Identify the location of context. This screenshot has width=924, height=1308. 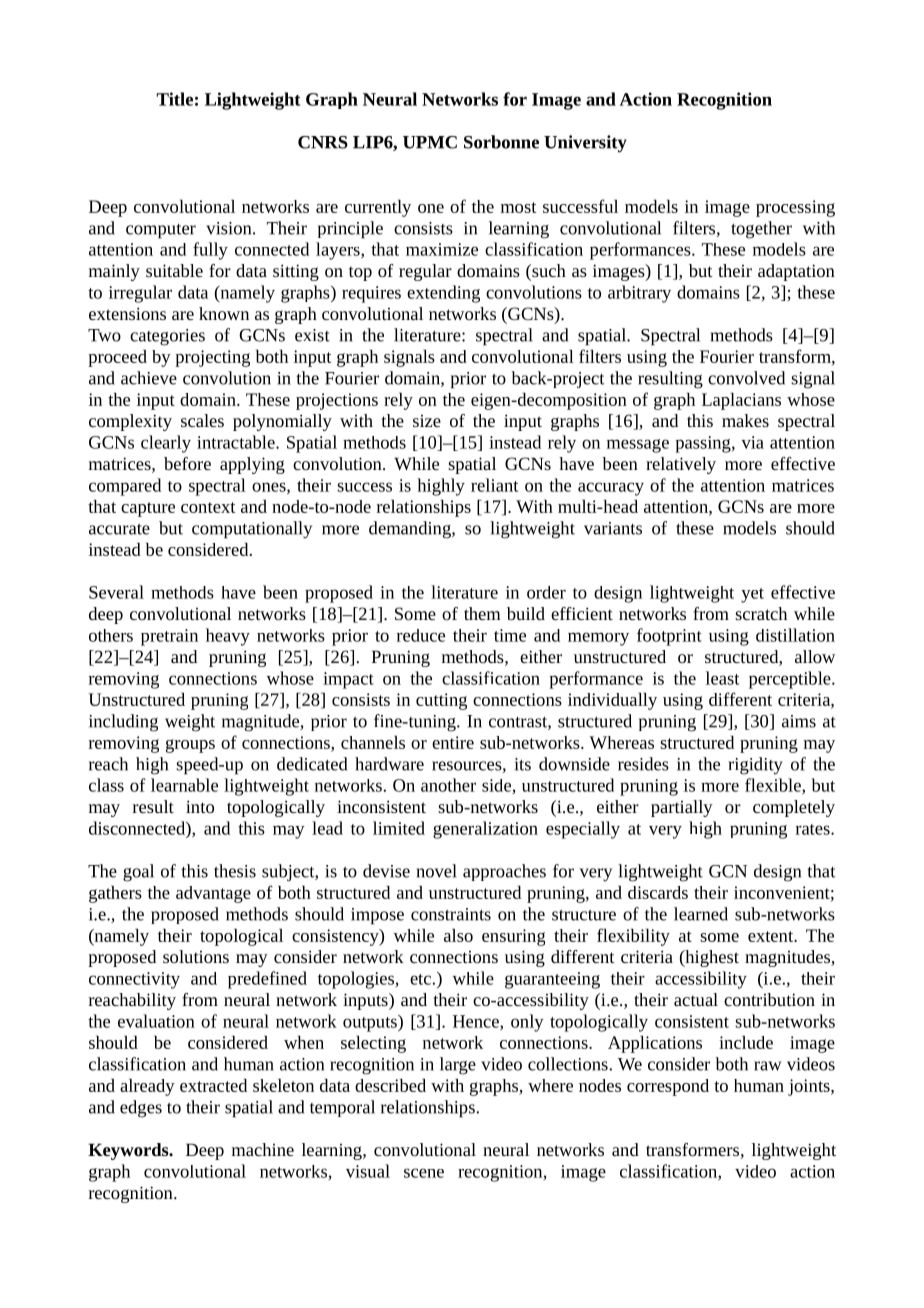
(208, 507).
